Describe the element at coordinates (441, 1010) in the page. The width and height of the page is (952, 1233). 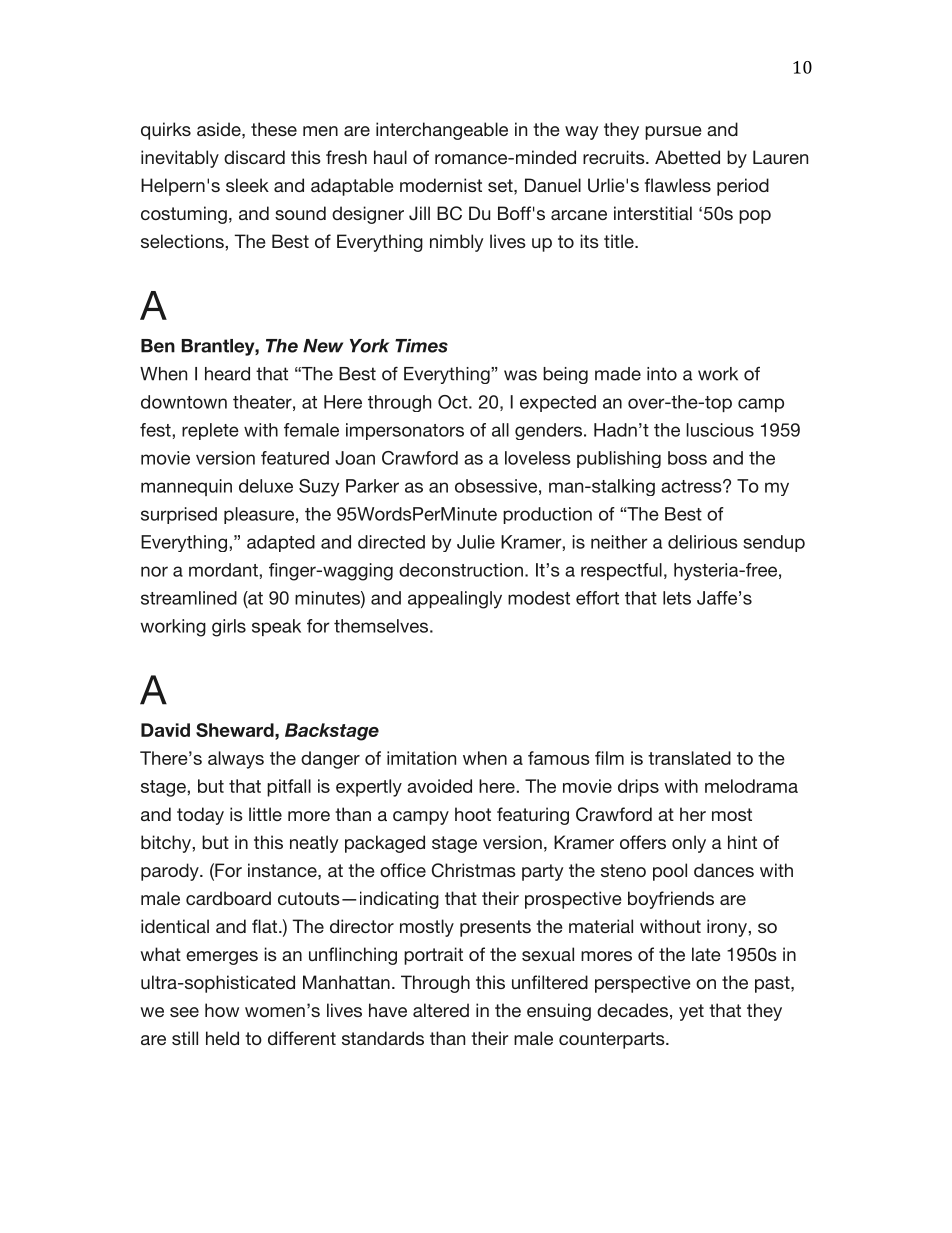
I see `altered` at that location.
